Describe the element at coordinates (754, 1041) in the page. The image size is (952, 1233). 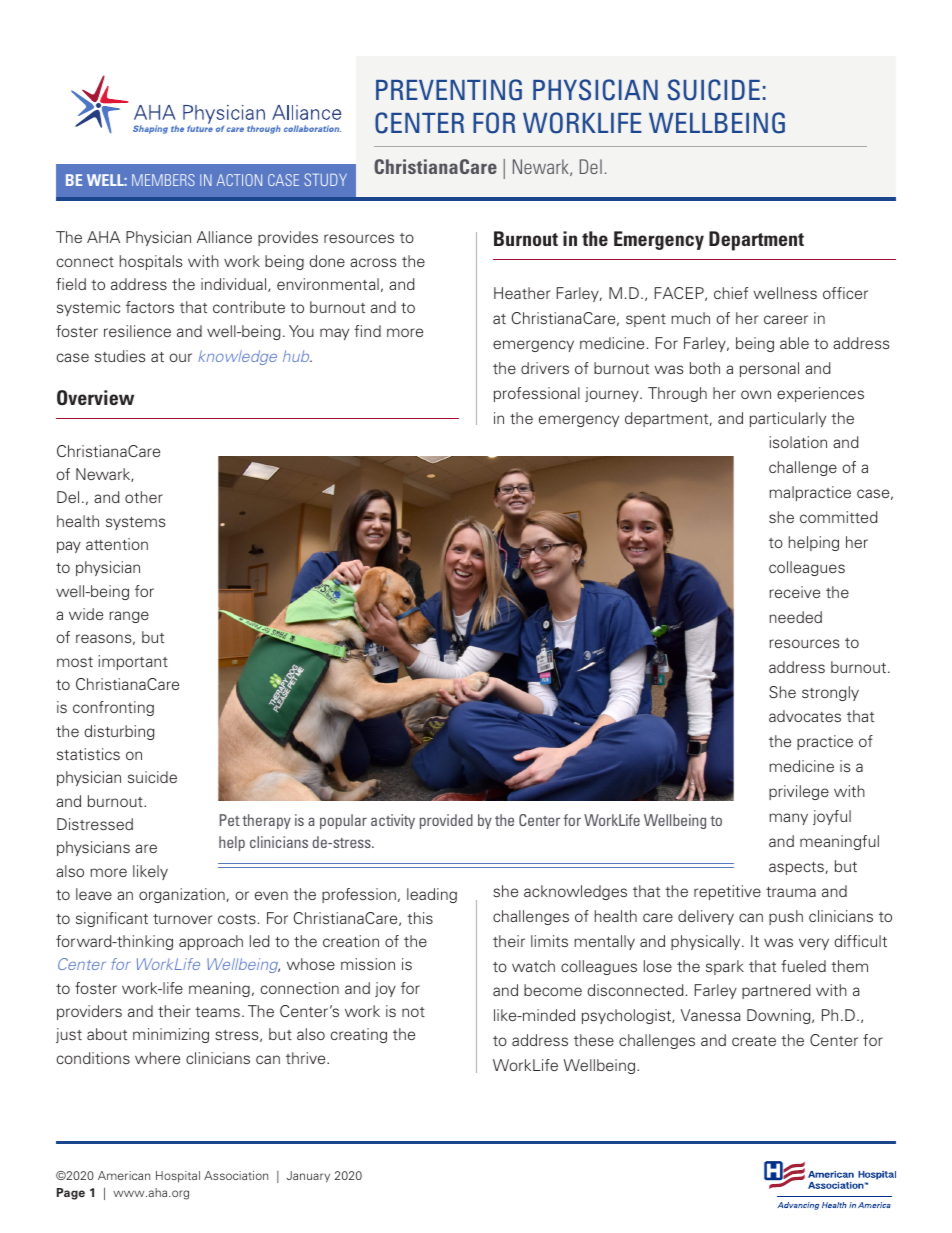
I see `create` at that location.
